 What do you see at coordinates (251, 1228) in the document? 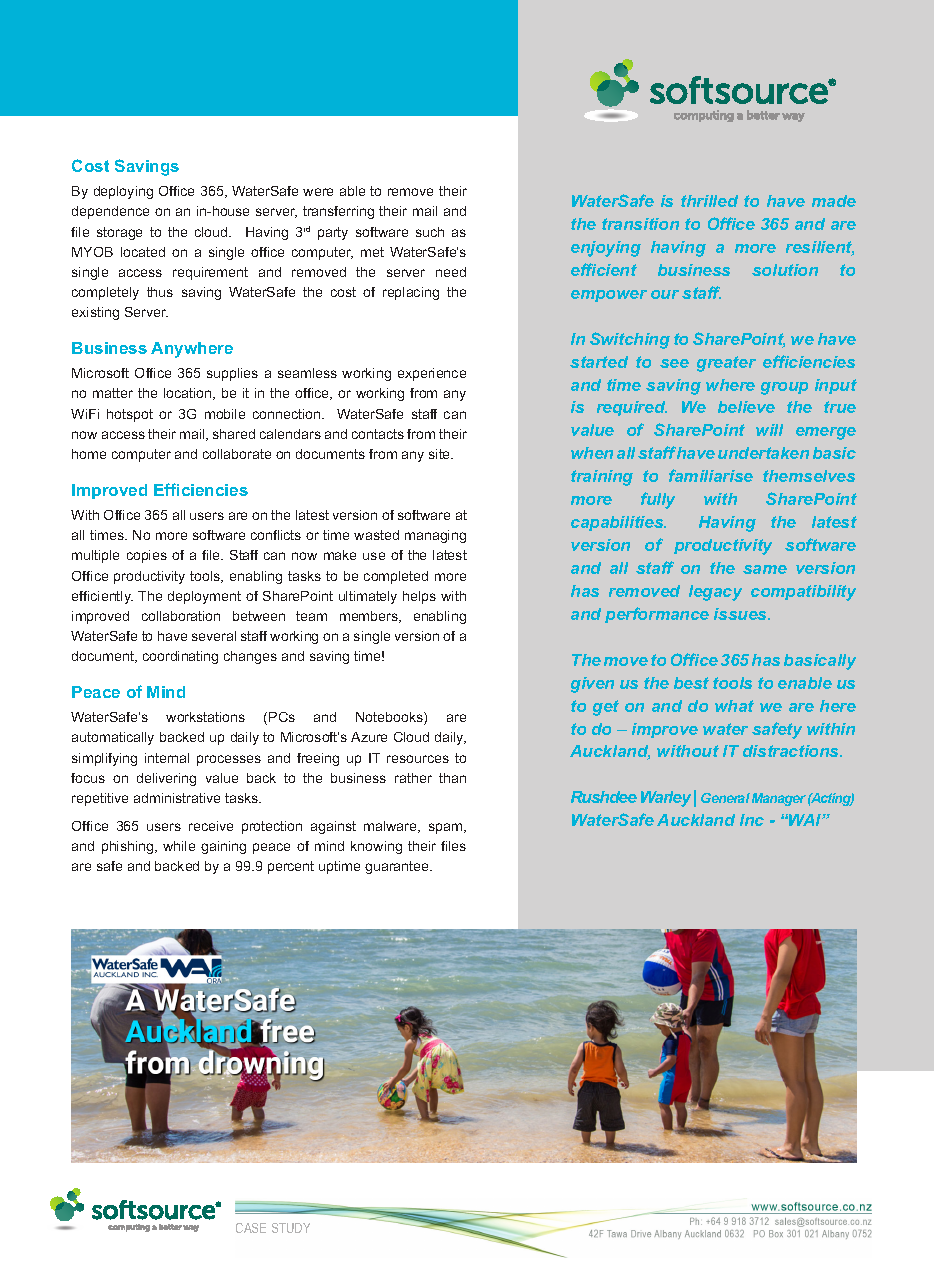
I see `CASE` at bounding box center [251, 1228].
